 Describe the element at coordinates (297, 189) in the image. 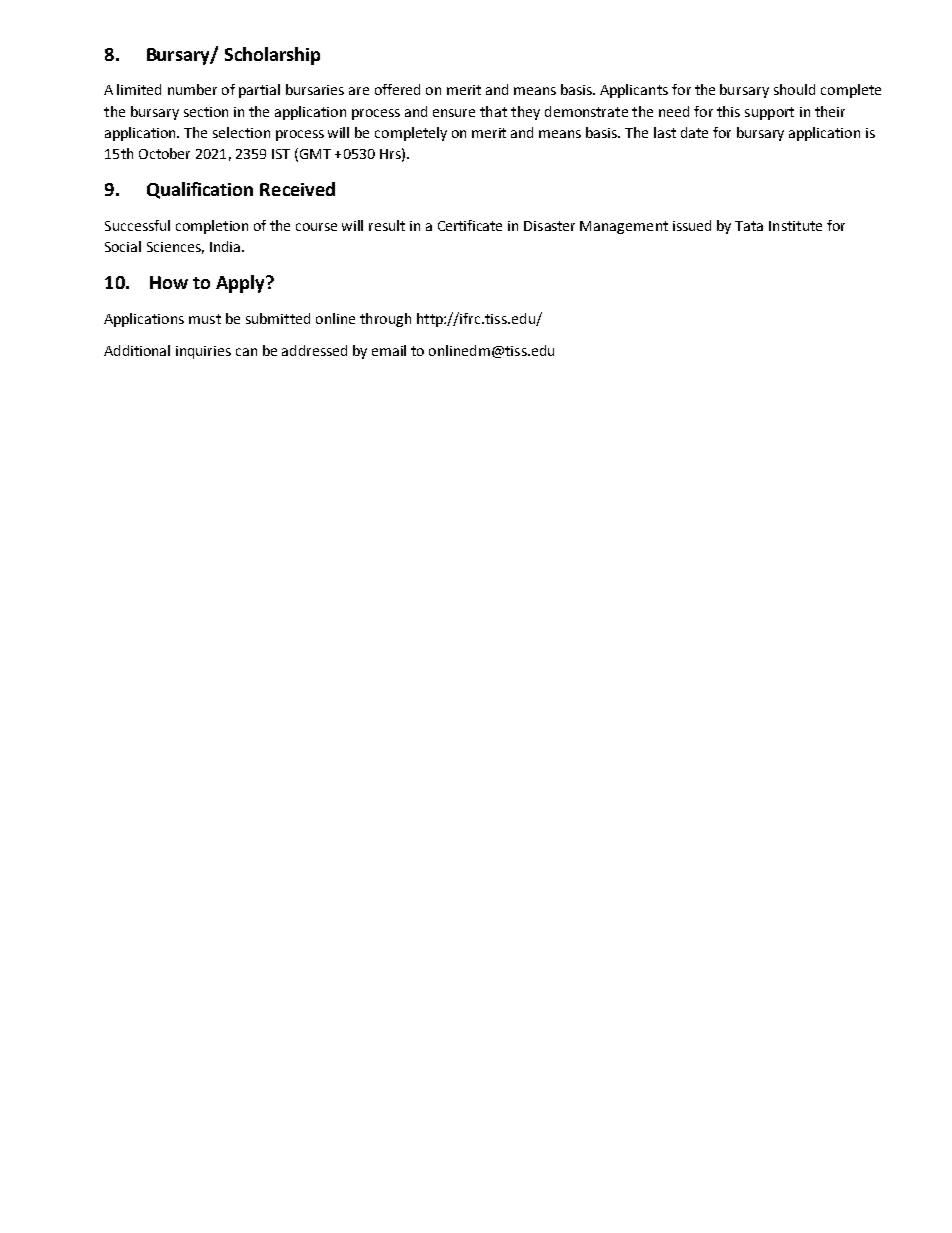

I see `Received` at that location.
